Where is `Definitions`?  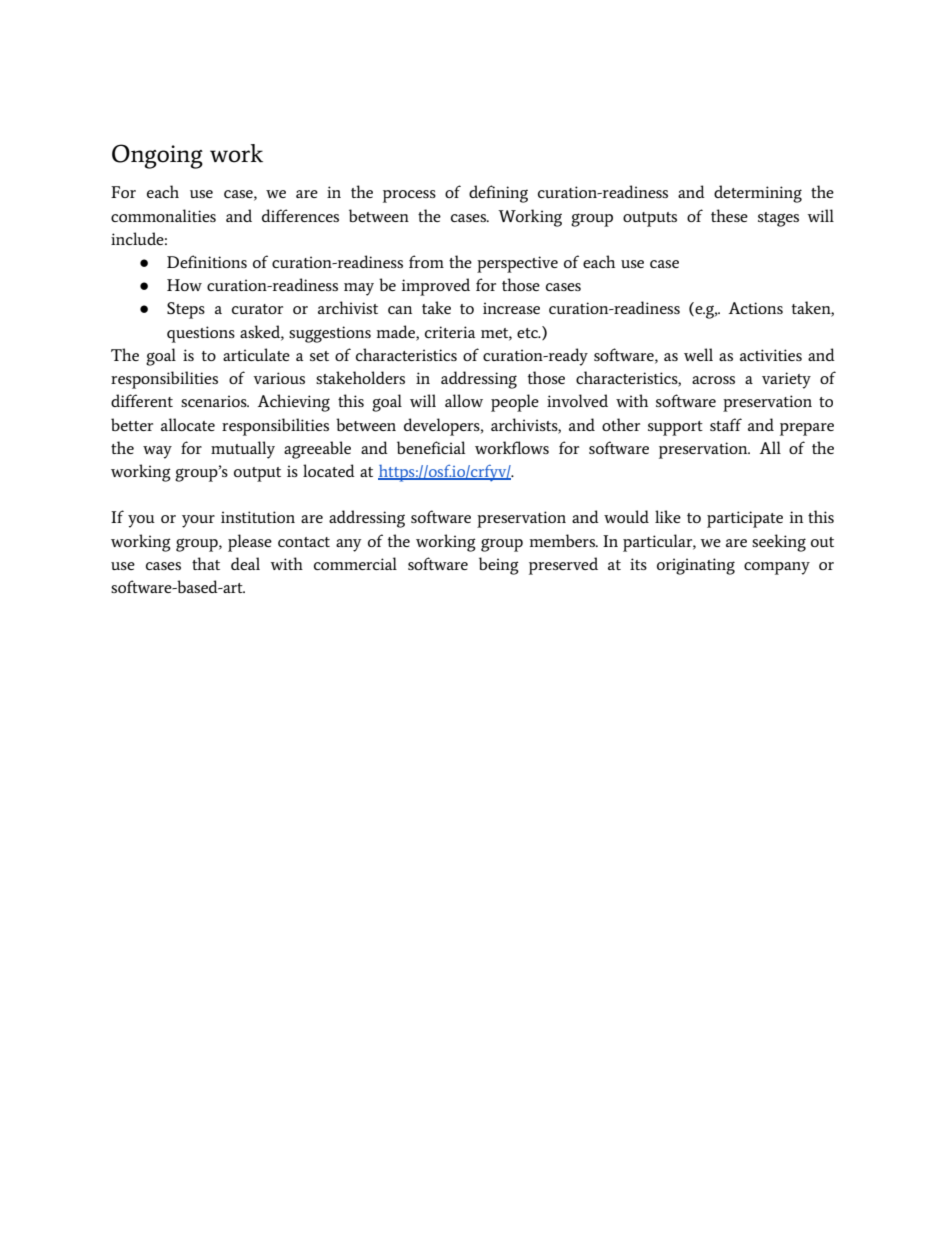 Definitions is located at coordinates (207, 261).
